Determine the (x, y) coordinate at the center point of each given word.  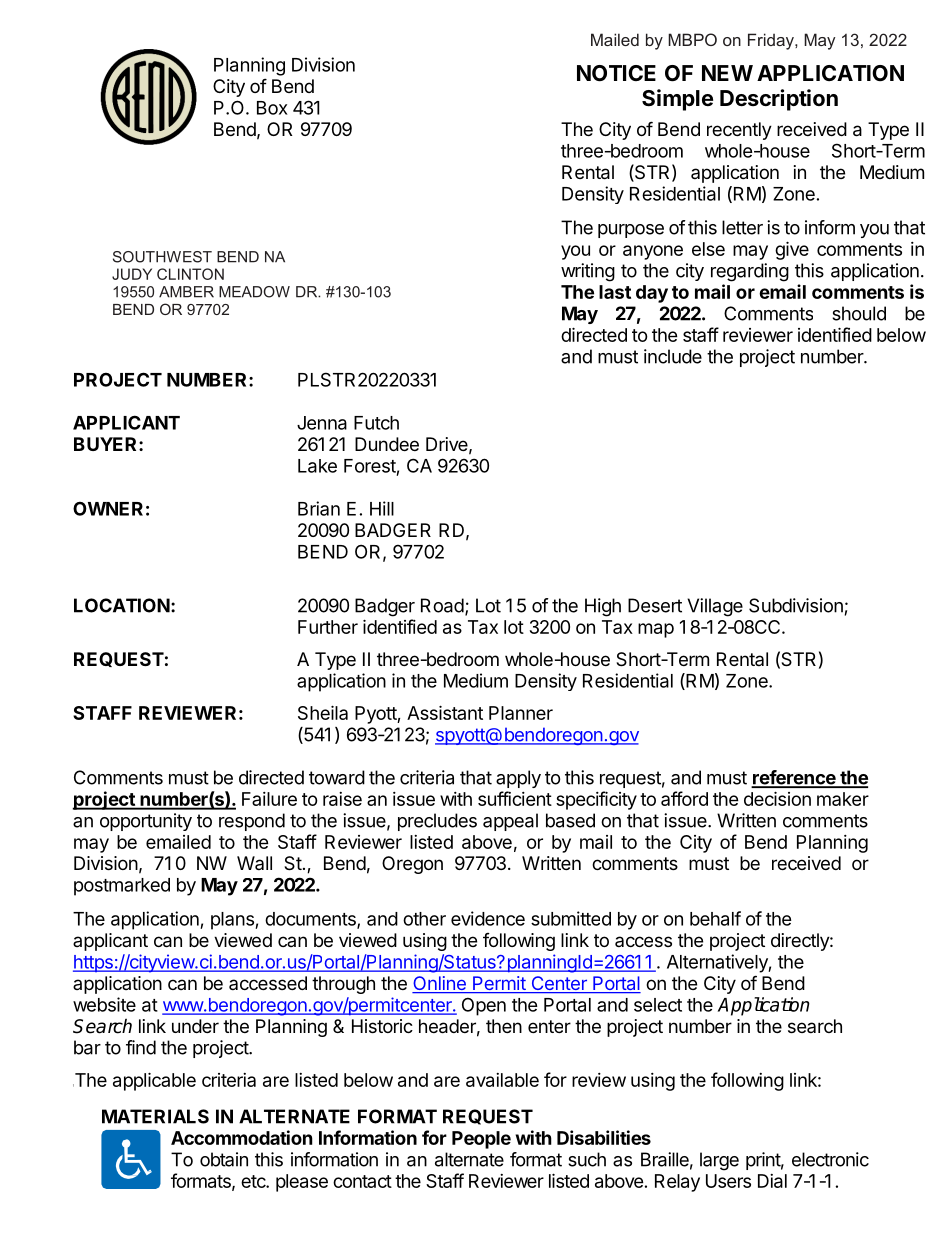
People (481, 1140)
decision (777, 798)
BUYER (107, 444)
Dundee (387, 444)
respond (252, 822)
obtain (224, 1159)
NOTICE (616, 73)
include (673, 356)
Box (272, 108)
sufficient (515, 798)
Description (779, 100)
